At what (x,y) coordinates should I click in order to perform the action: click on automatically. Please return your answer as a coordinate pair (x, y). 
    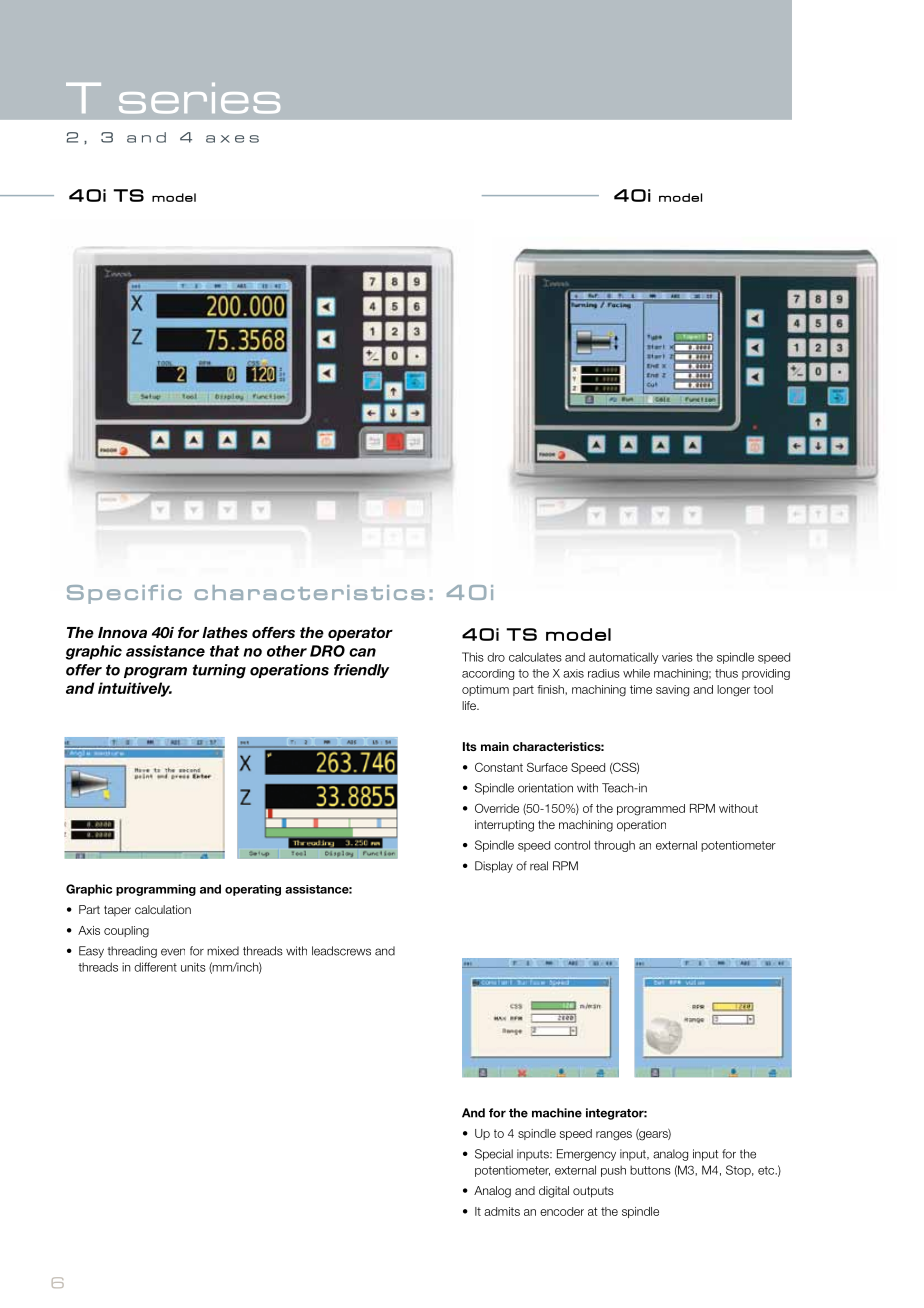
    Looking at the image, I should click on (624, 658).
